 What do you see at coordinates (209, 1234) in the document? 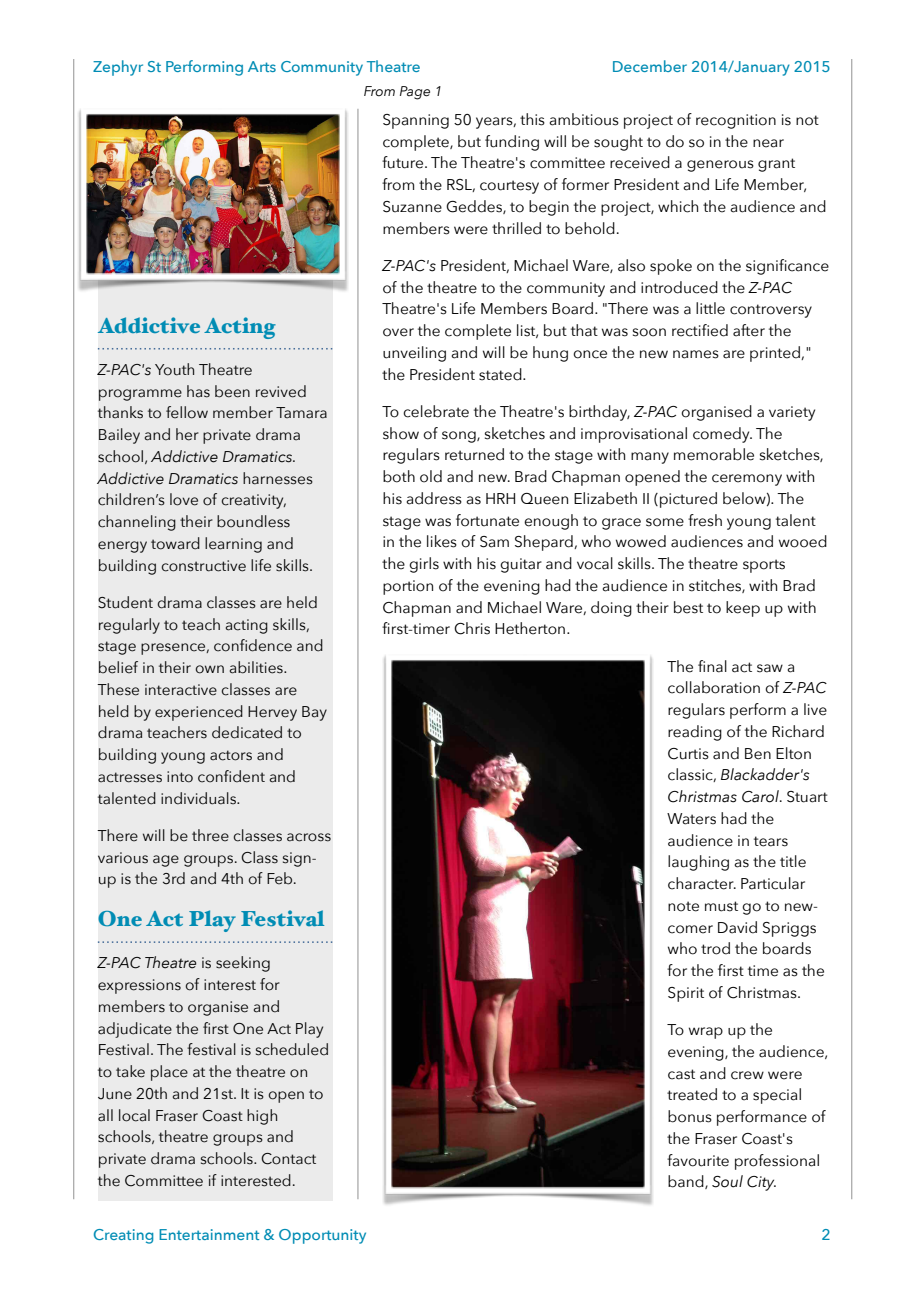
I see `Entertainment` at bounding box center [209, 1234].
